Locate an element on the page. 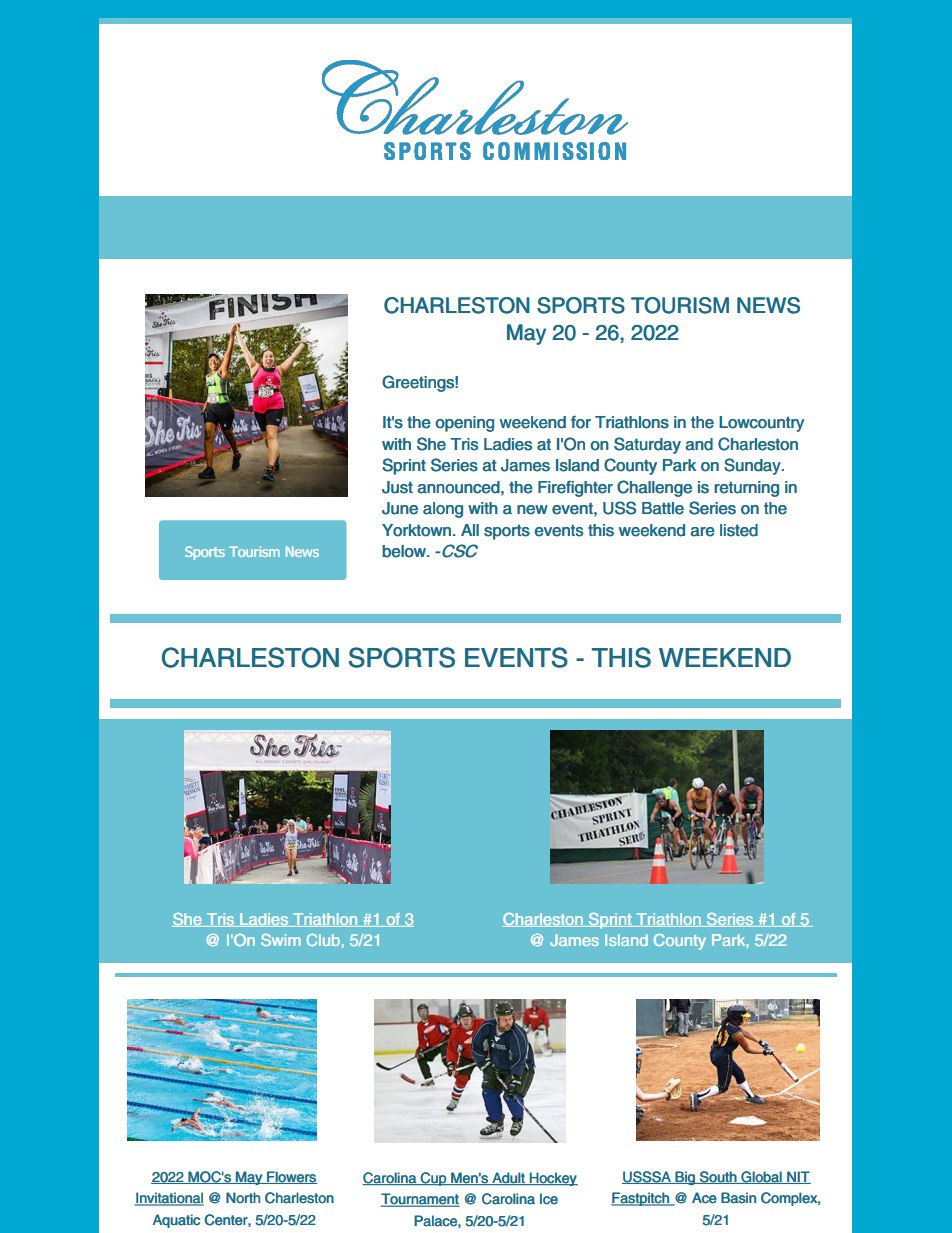 The width and height of the image is (952, 1233). opening is located at coordinates (464, 424).
